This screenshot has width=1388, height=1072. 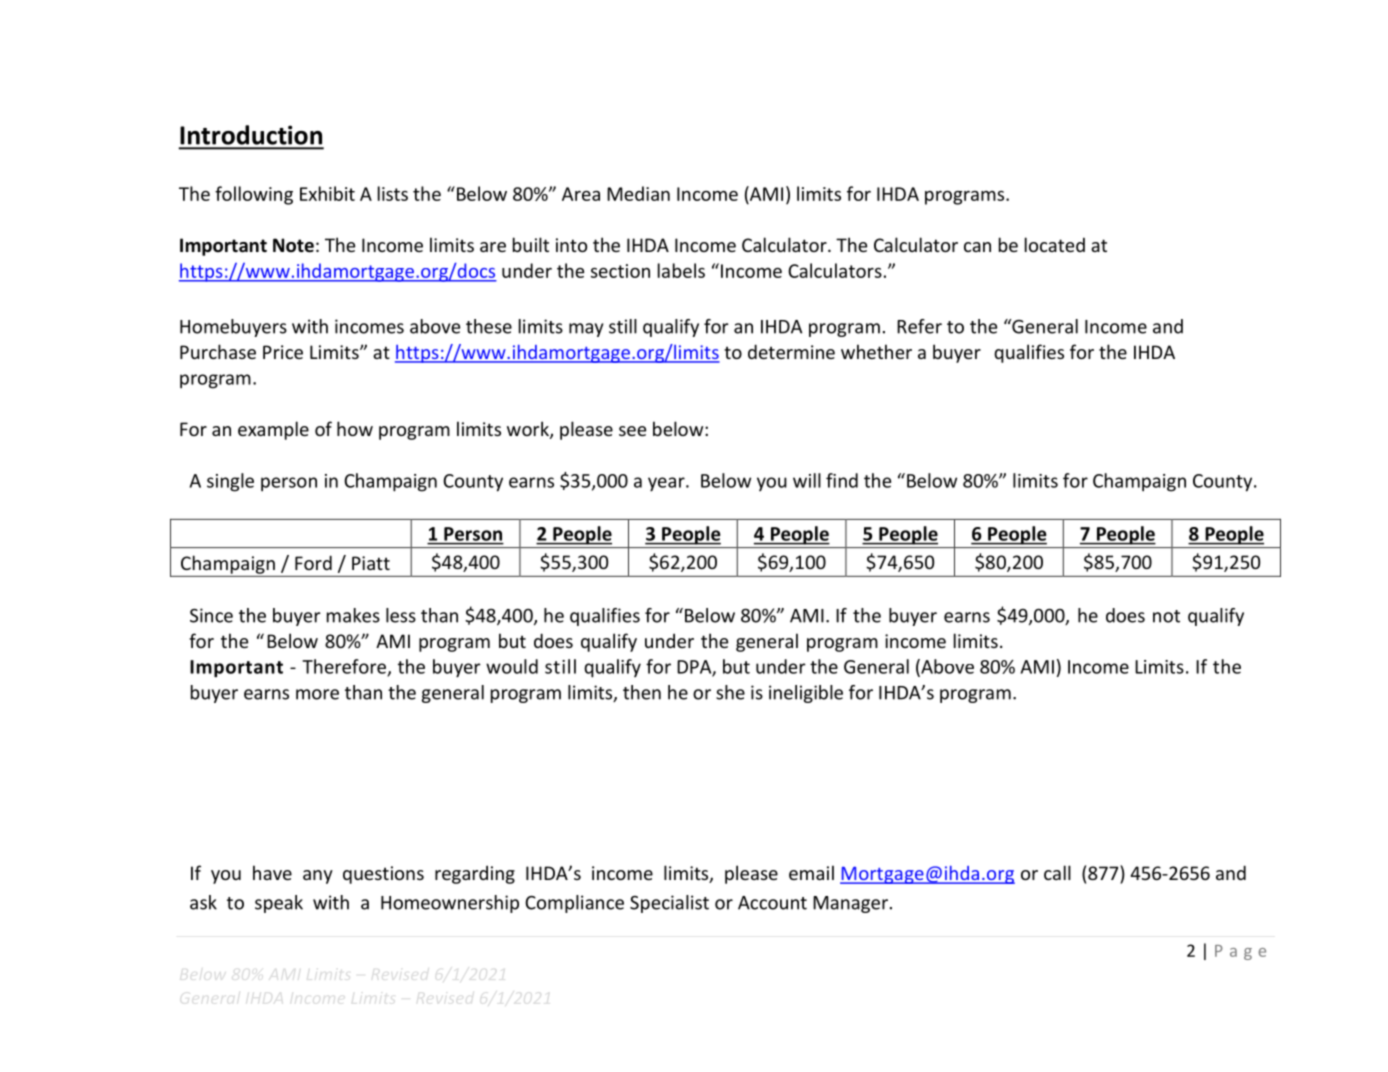 What do you see at coordinates (1057, 872) in the screenshot?
I see `call` at bounding box center [1057, 872].
